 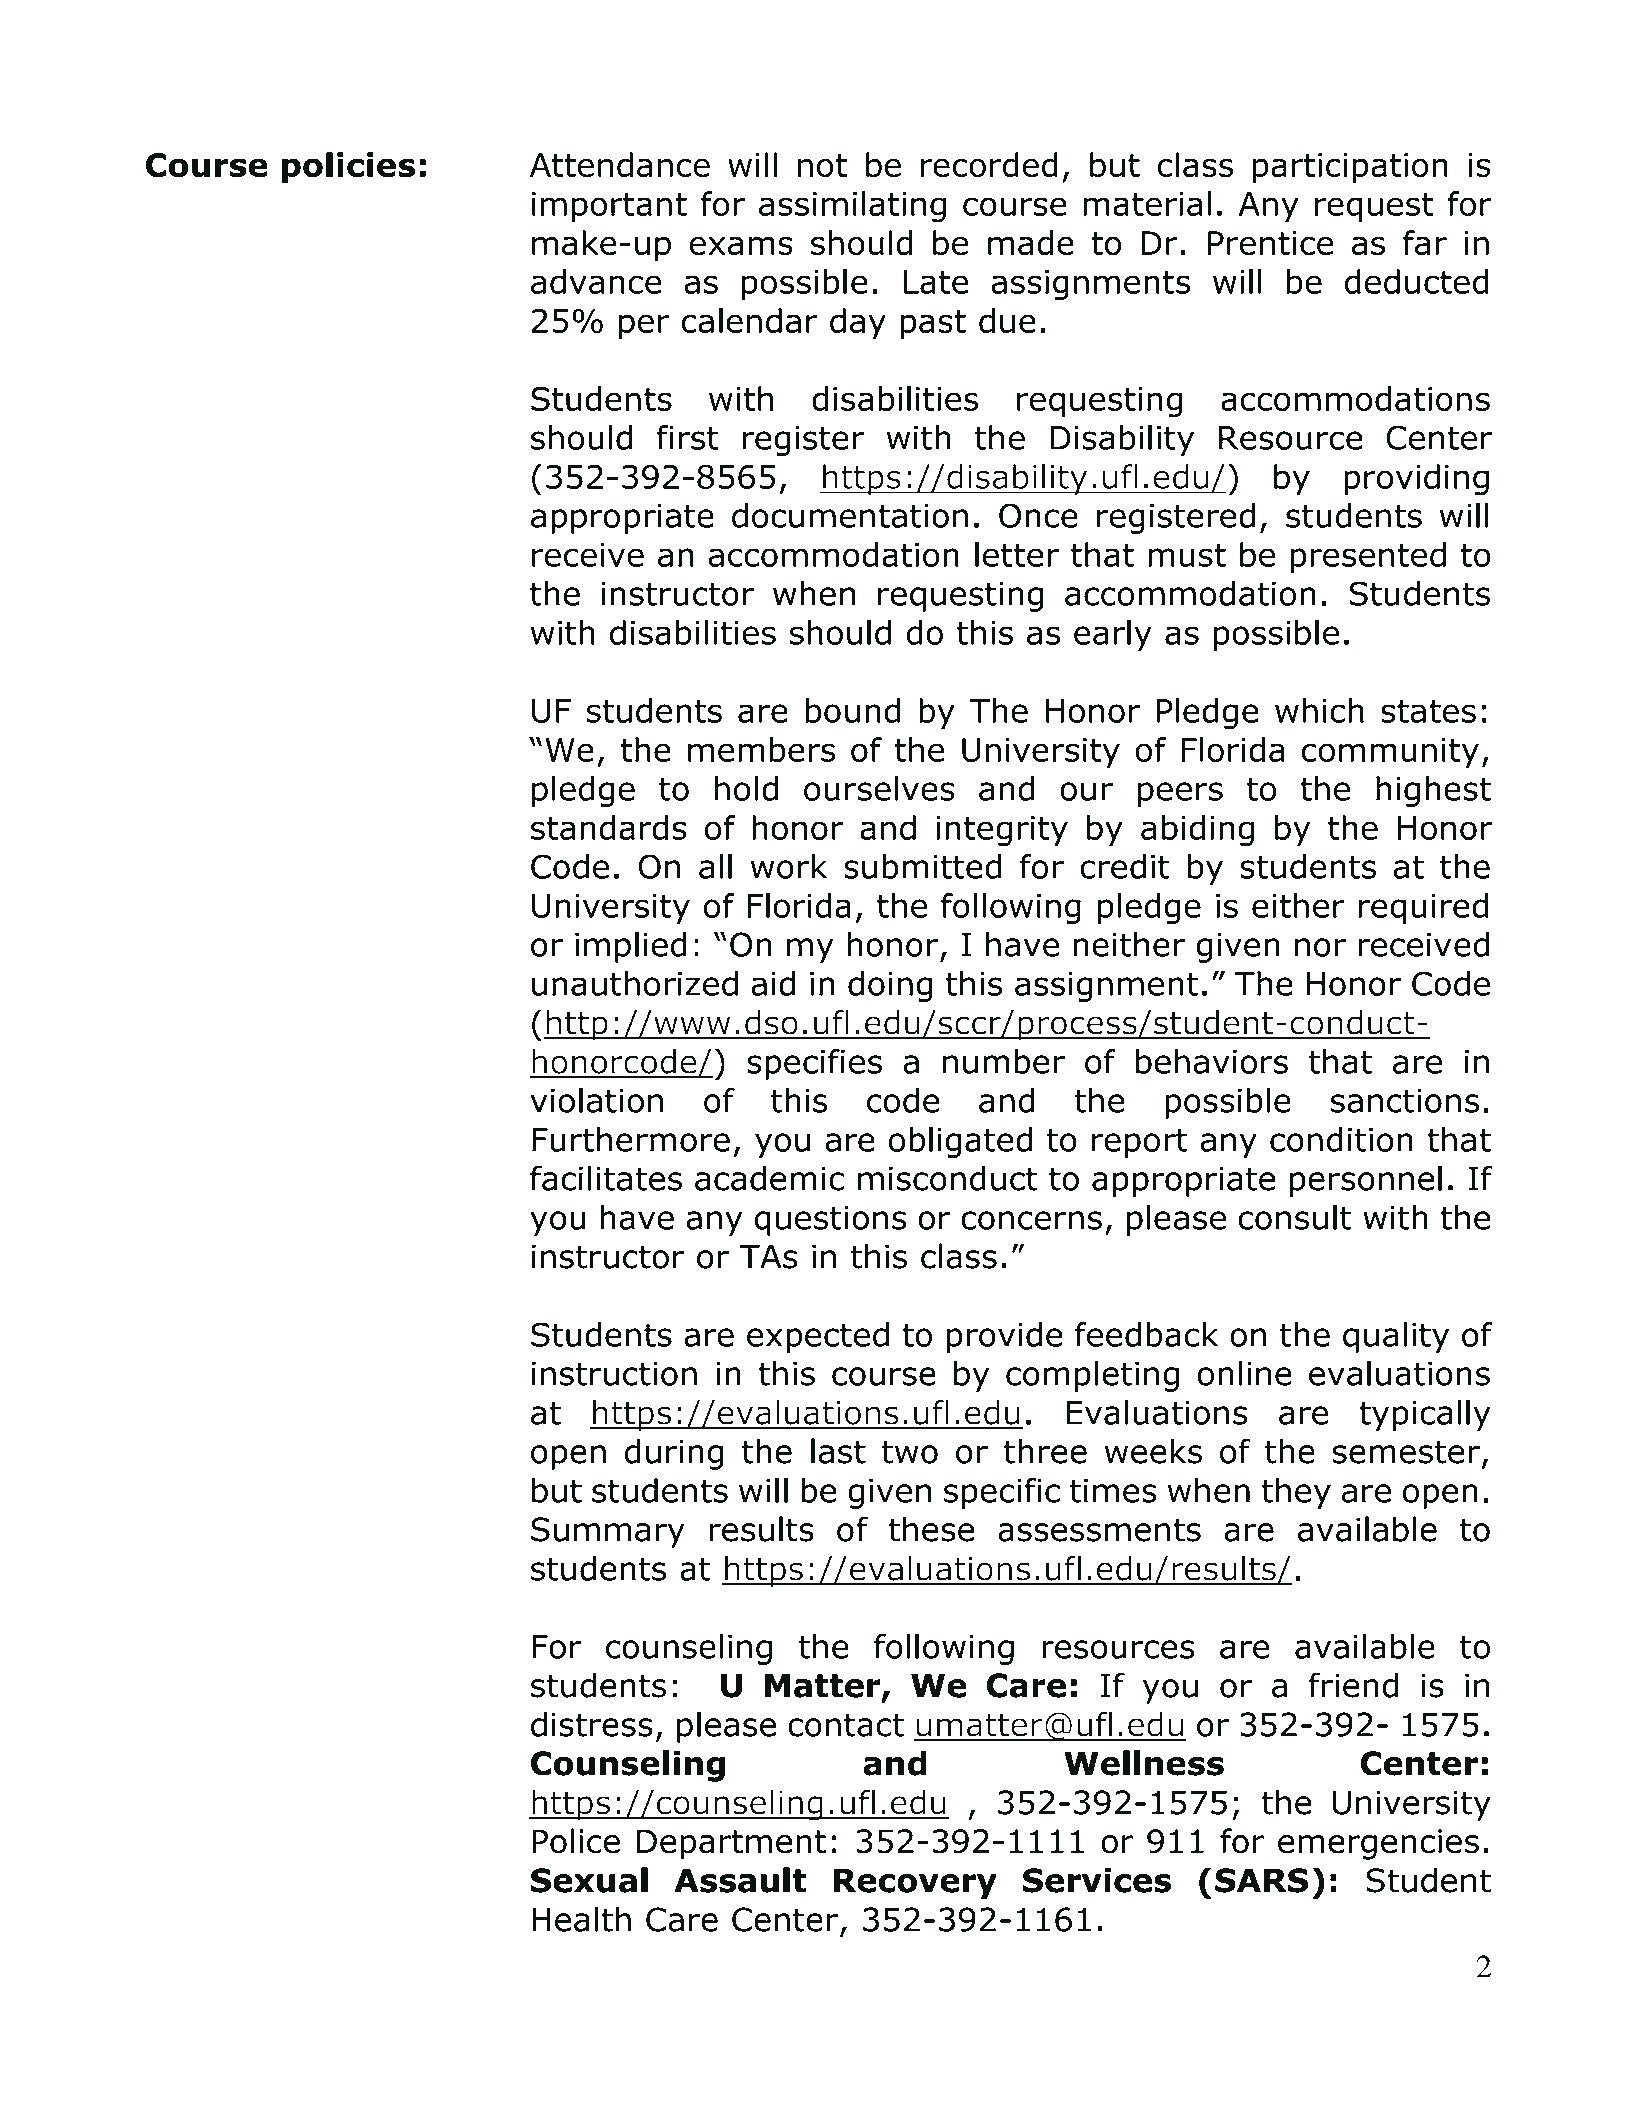 What do you see at coordinates (1262, 1880) in the document?
I see `SARS` at bounding box center [1262, 1880].
